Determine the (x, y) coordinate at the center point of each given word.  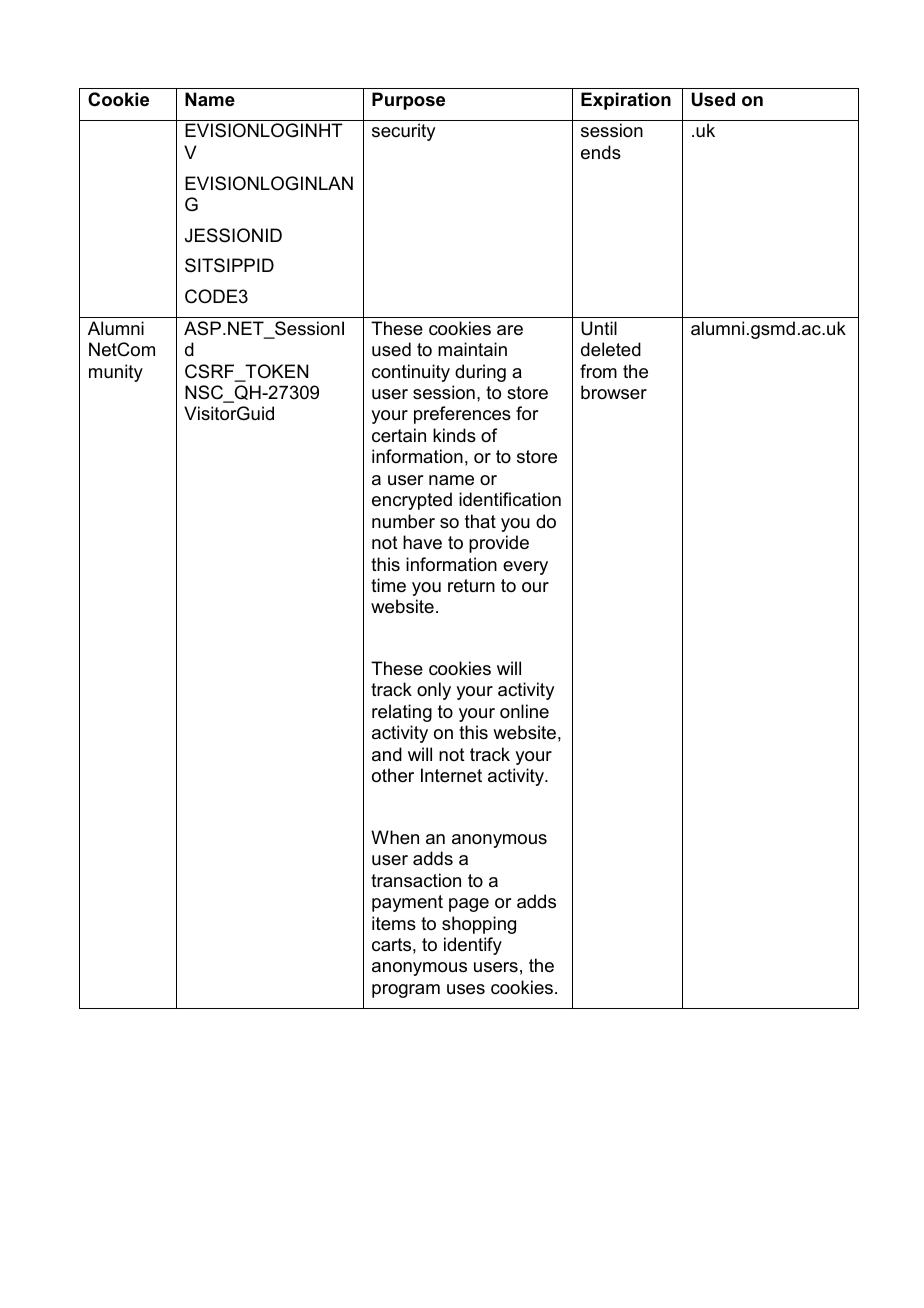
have (422, 542)
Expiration (626, 101)
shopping (479, 925)
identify (473, 946)
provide (499, 544)
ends (601, 152)
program (406, 991)
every (525, 568)
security (403, 132)
